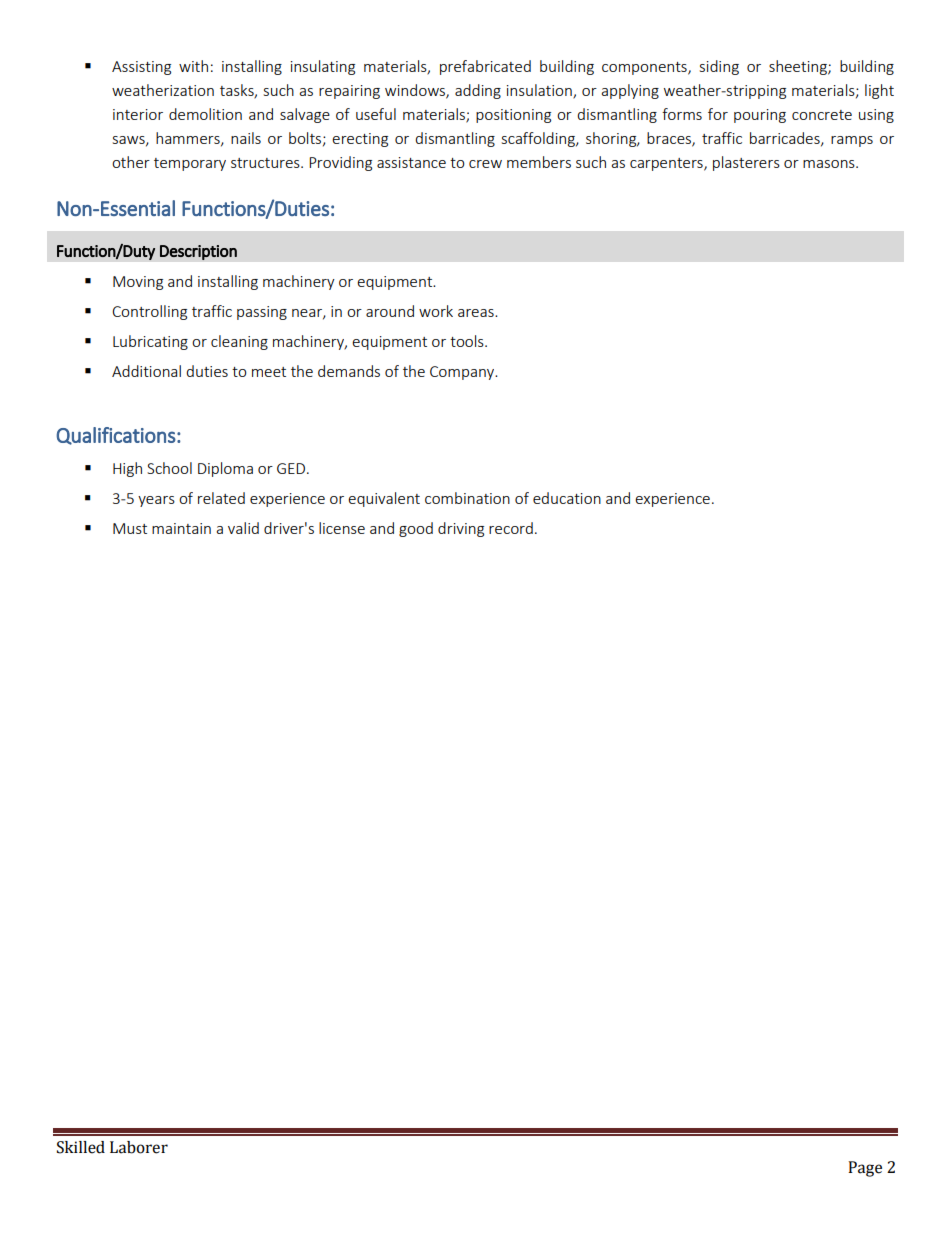 The height and width of the document is (1233, 952). What do you see at coordinates (198, 252) in the document?
I see `Description` at bounding box center [198, 252].
